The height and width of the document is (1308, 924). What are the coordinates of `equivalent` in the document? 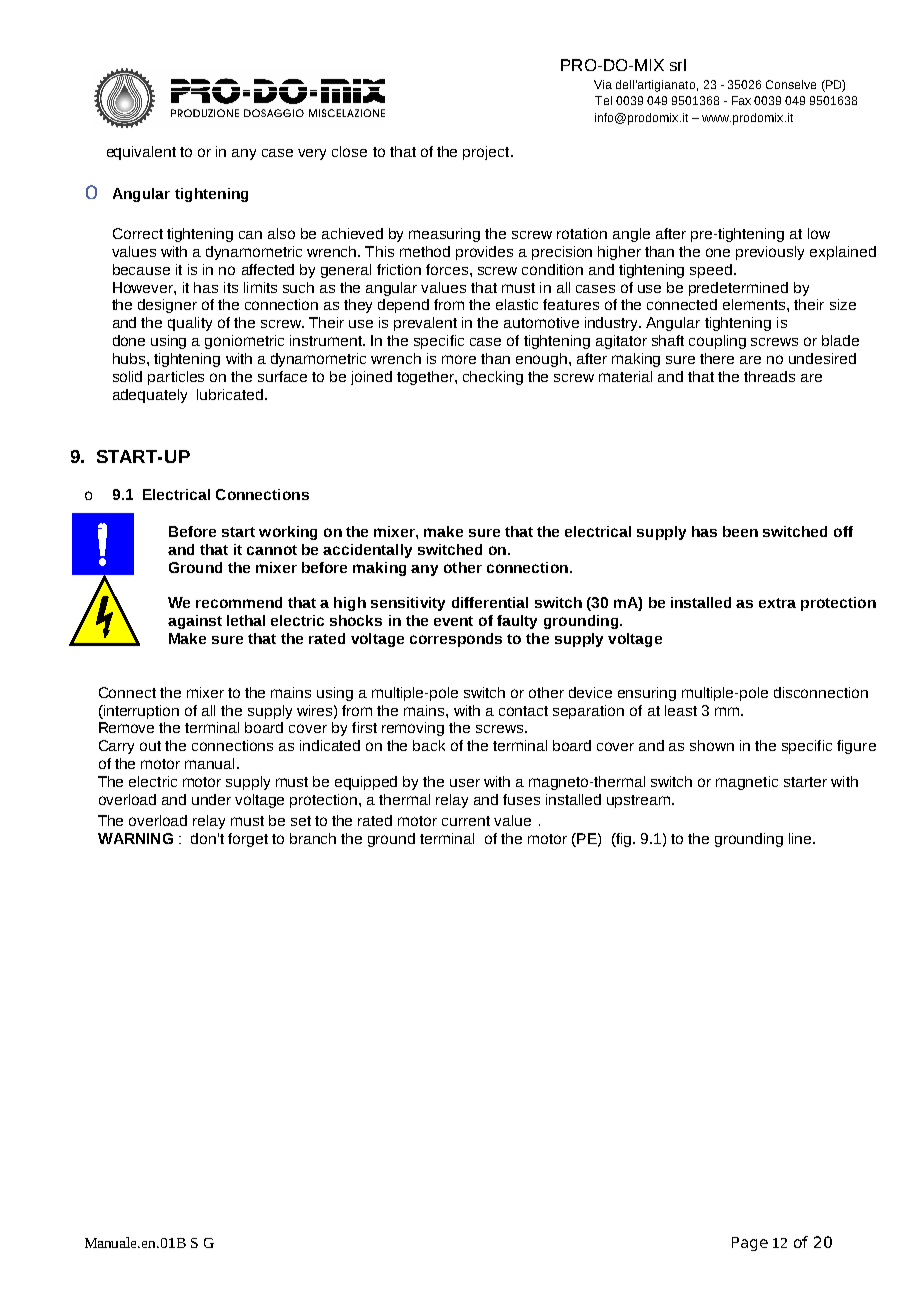 It's located at (141, 153).
